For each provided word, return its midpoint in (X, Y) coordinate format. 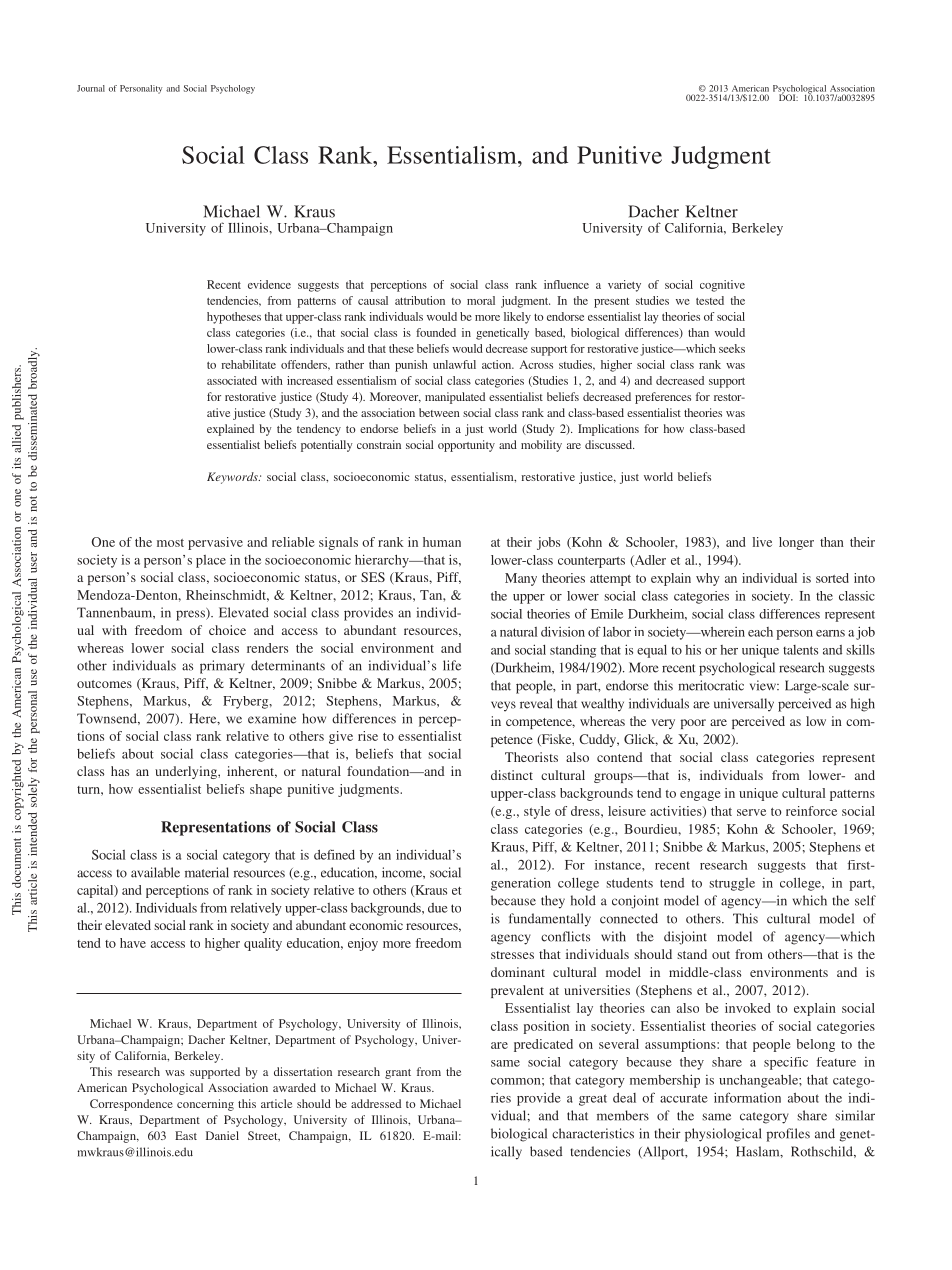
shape (266, 790)
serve (751, 812)
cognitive (722, 286)
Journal (91, 88)
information (747, 1097)
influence (566, 284)
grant (398, 1074)
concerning (205, 1105)
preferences (663, 398)
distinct (512, 775)
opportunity (466, 446)
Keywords (233, 478)
